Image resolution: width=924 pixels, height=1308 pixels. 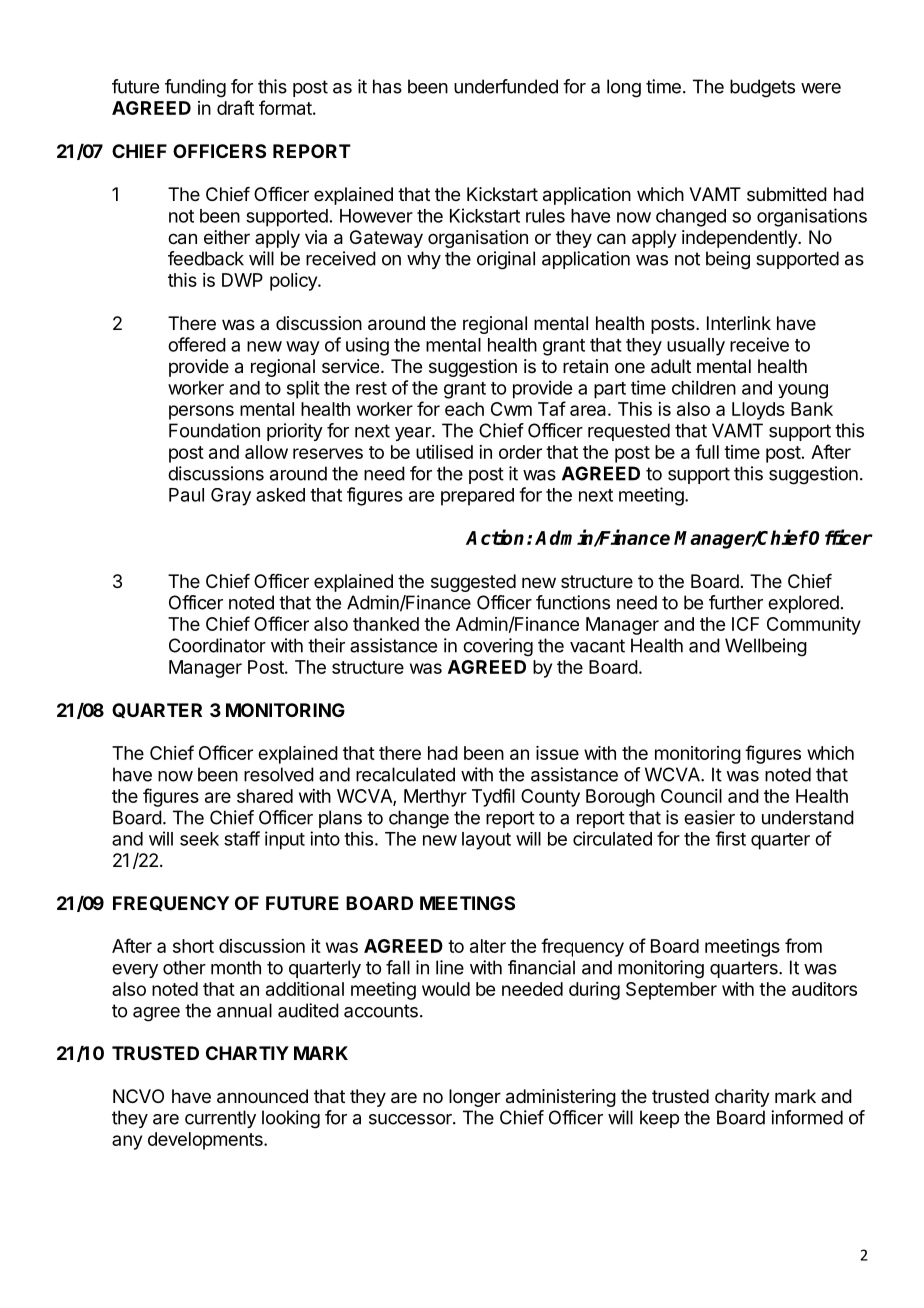 What do you see at coordinates (707, 451) in the image?
I see `full` at bounding box center [707, 451].
